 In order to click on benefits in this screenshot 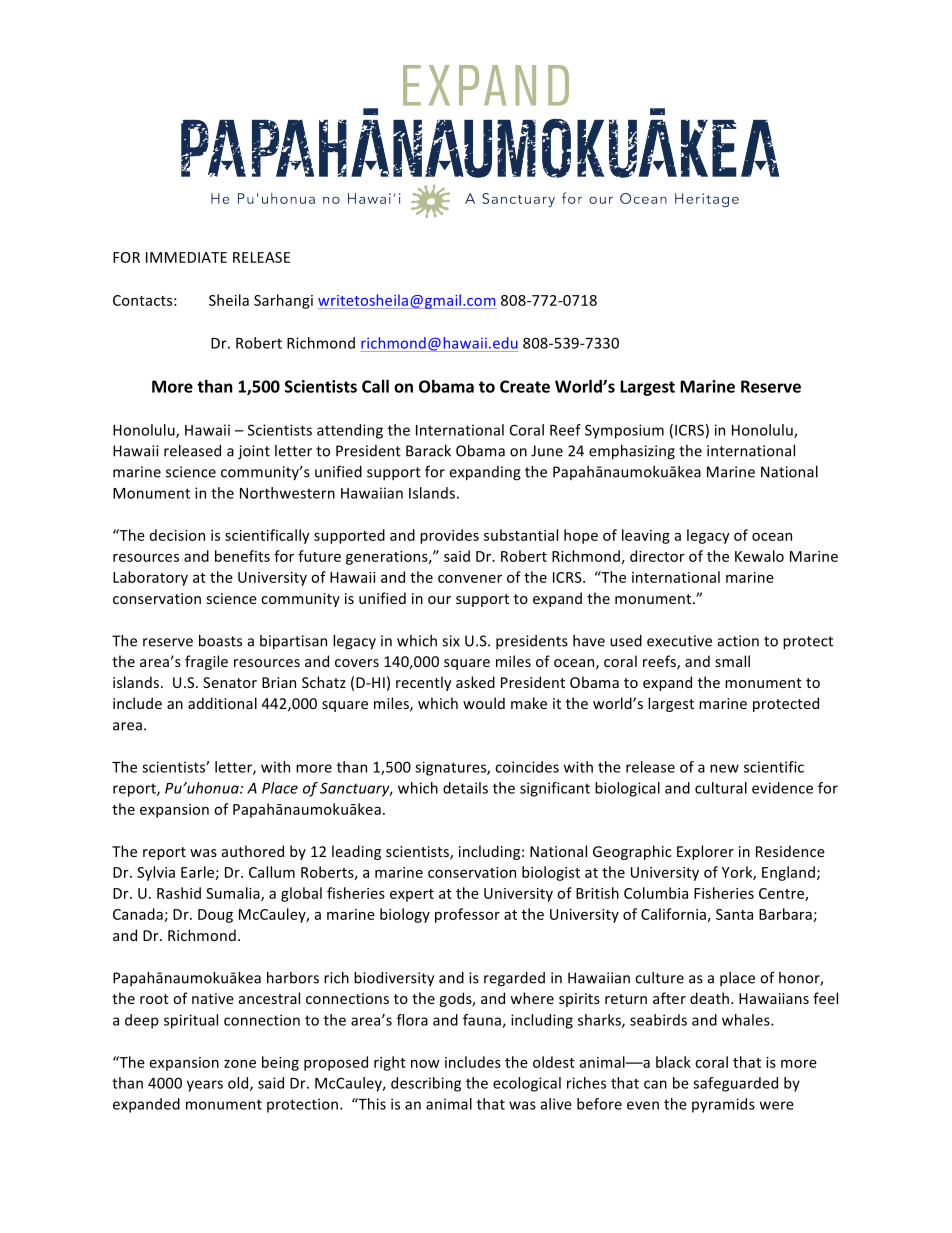, I will do `click(242, 556)`.
